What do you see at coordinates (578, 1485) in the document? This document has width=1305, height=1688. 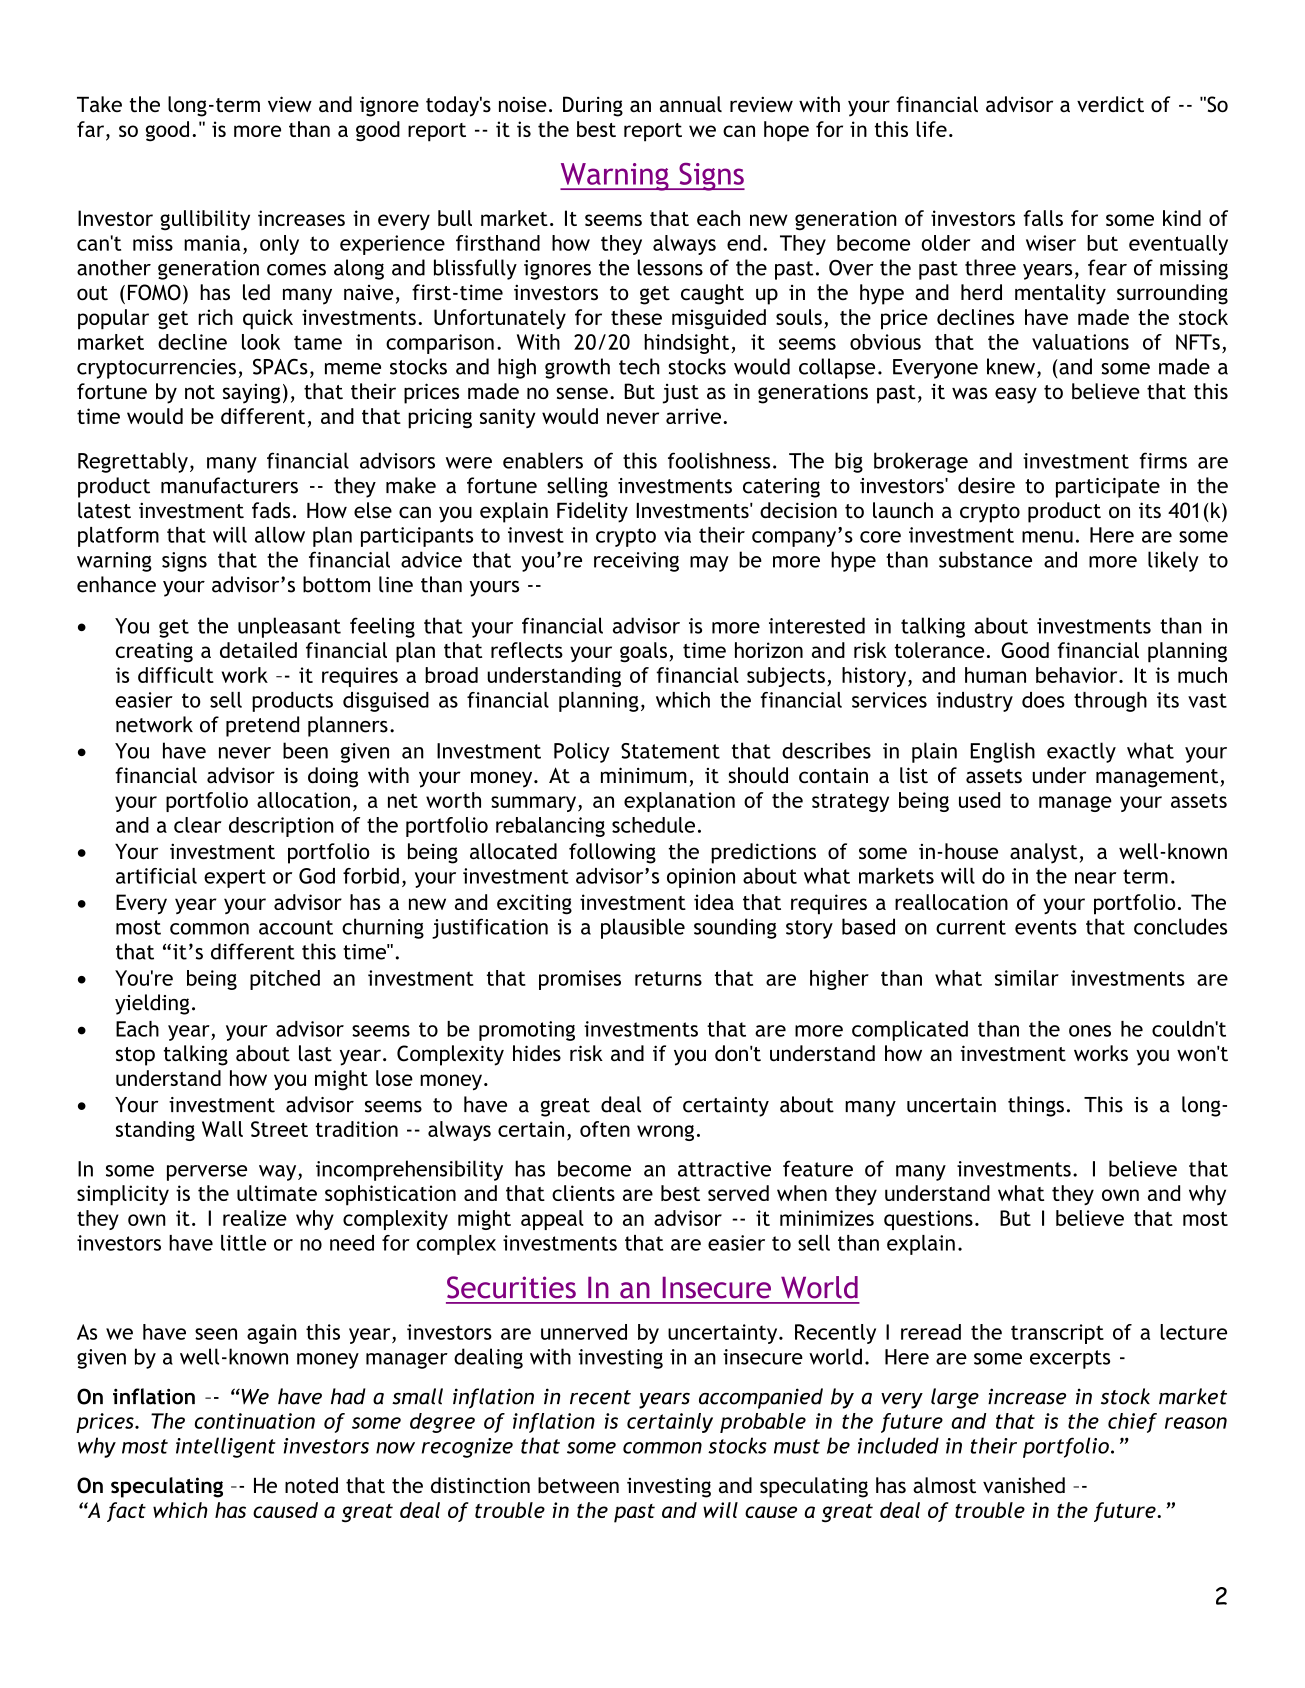 I see `between` at bounding box center [578, 1485].
